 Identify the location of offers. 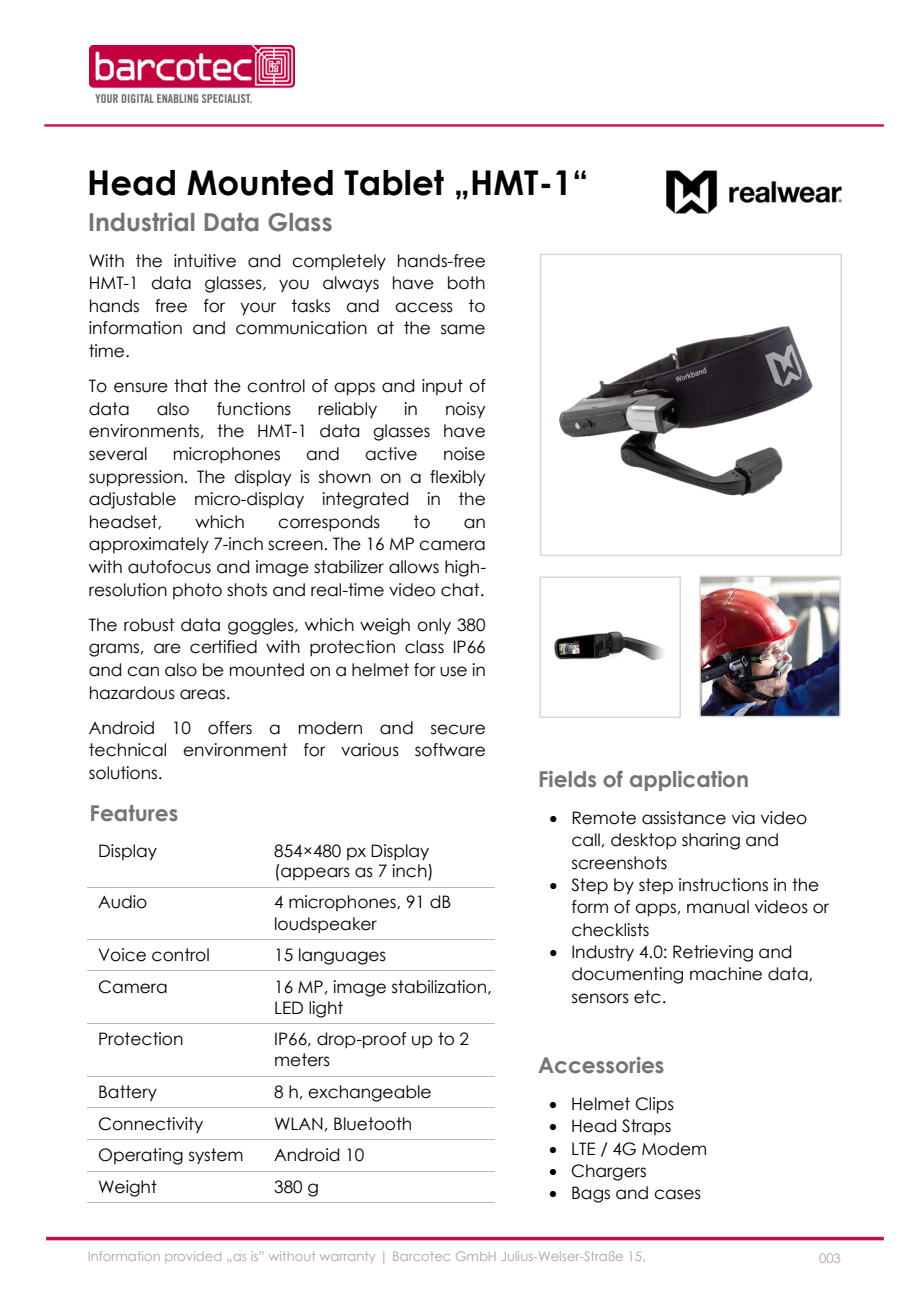
(230, 728).
